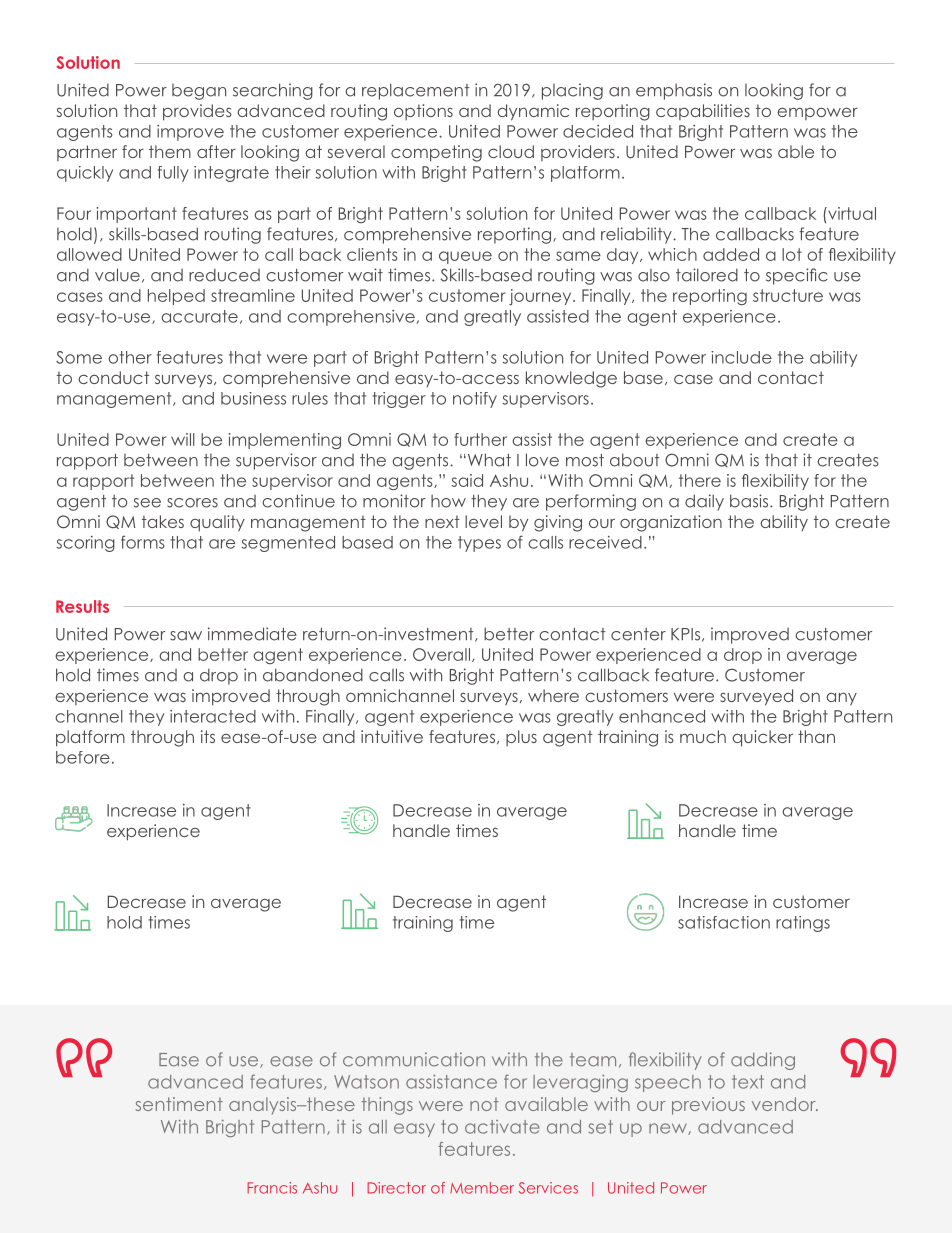 This screenshot has height=1233, width=952. I want to click on before, so click(83, 757).
